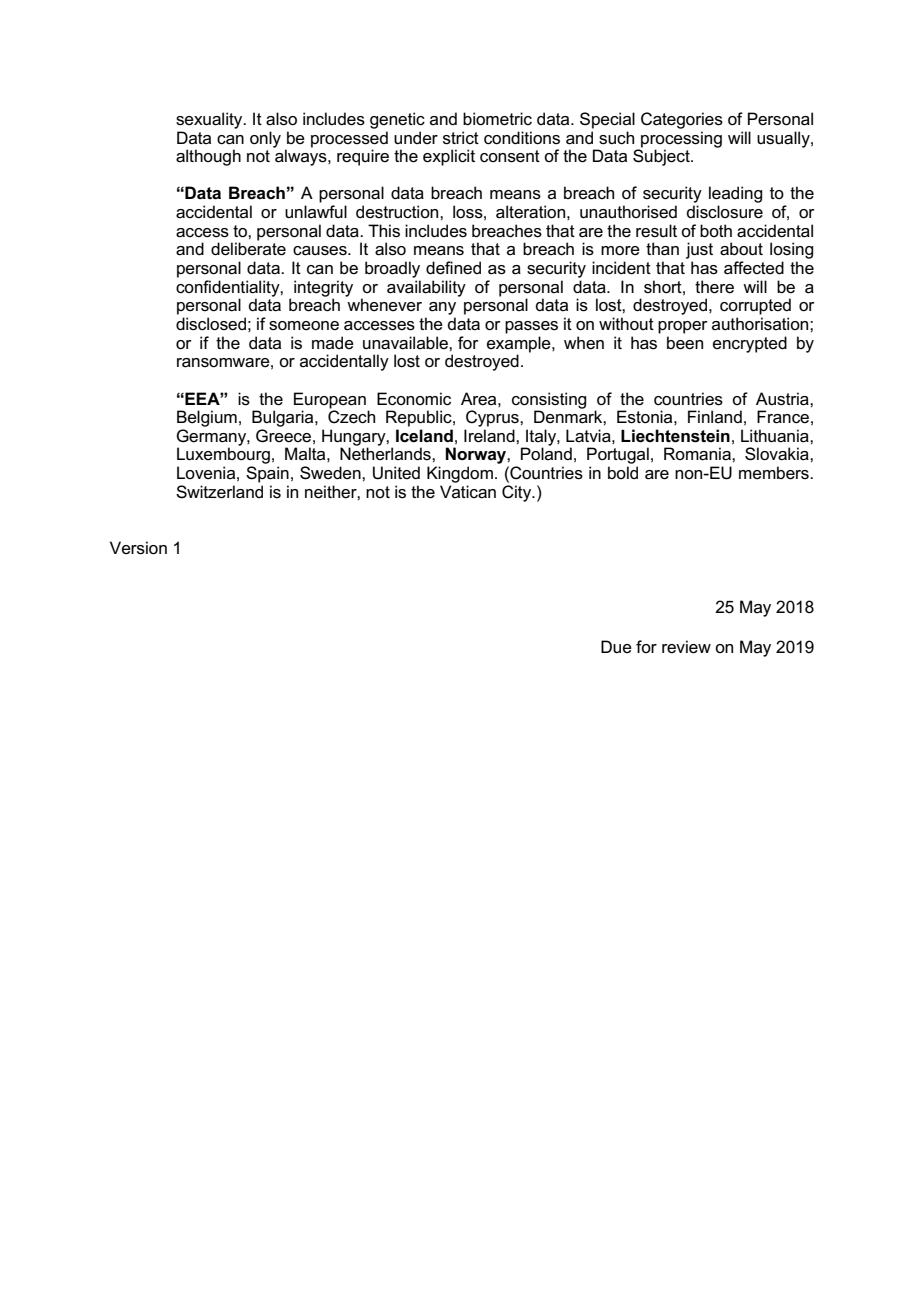 Image resolution: width=924 pixels, height=1308 pixels. What do you see at coordinates (680, 140) in the image?
I see `processing` at bounding box center [680, 140].
